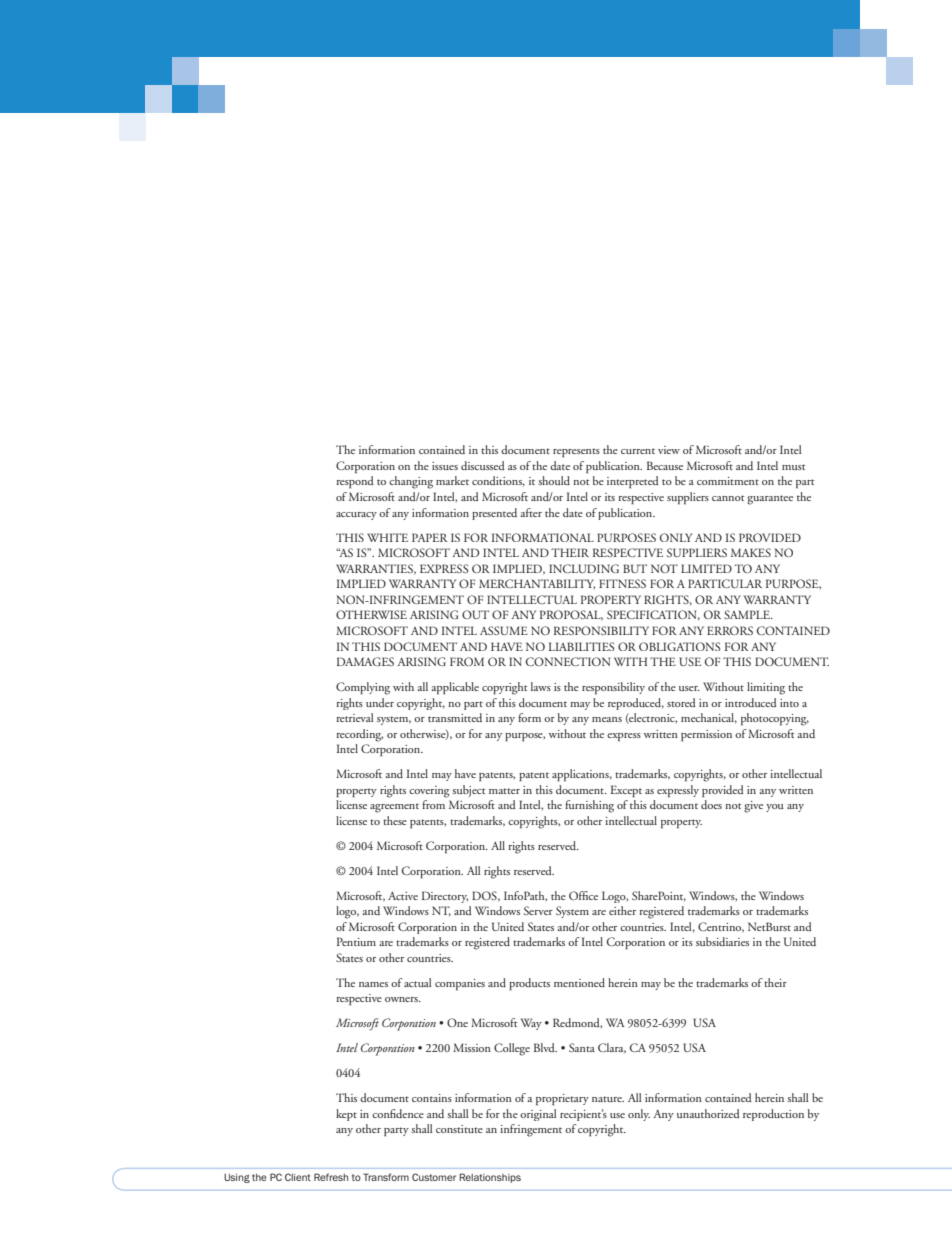 Image resolution: width=952 pixels, height=1233 pixels. What do you see at coordinates (722, 941) in the screenshot?
I see `subsidiaries` at bounding box center [722, 941].
